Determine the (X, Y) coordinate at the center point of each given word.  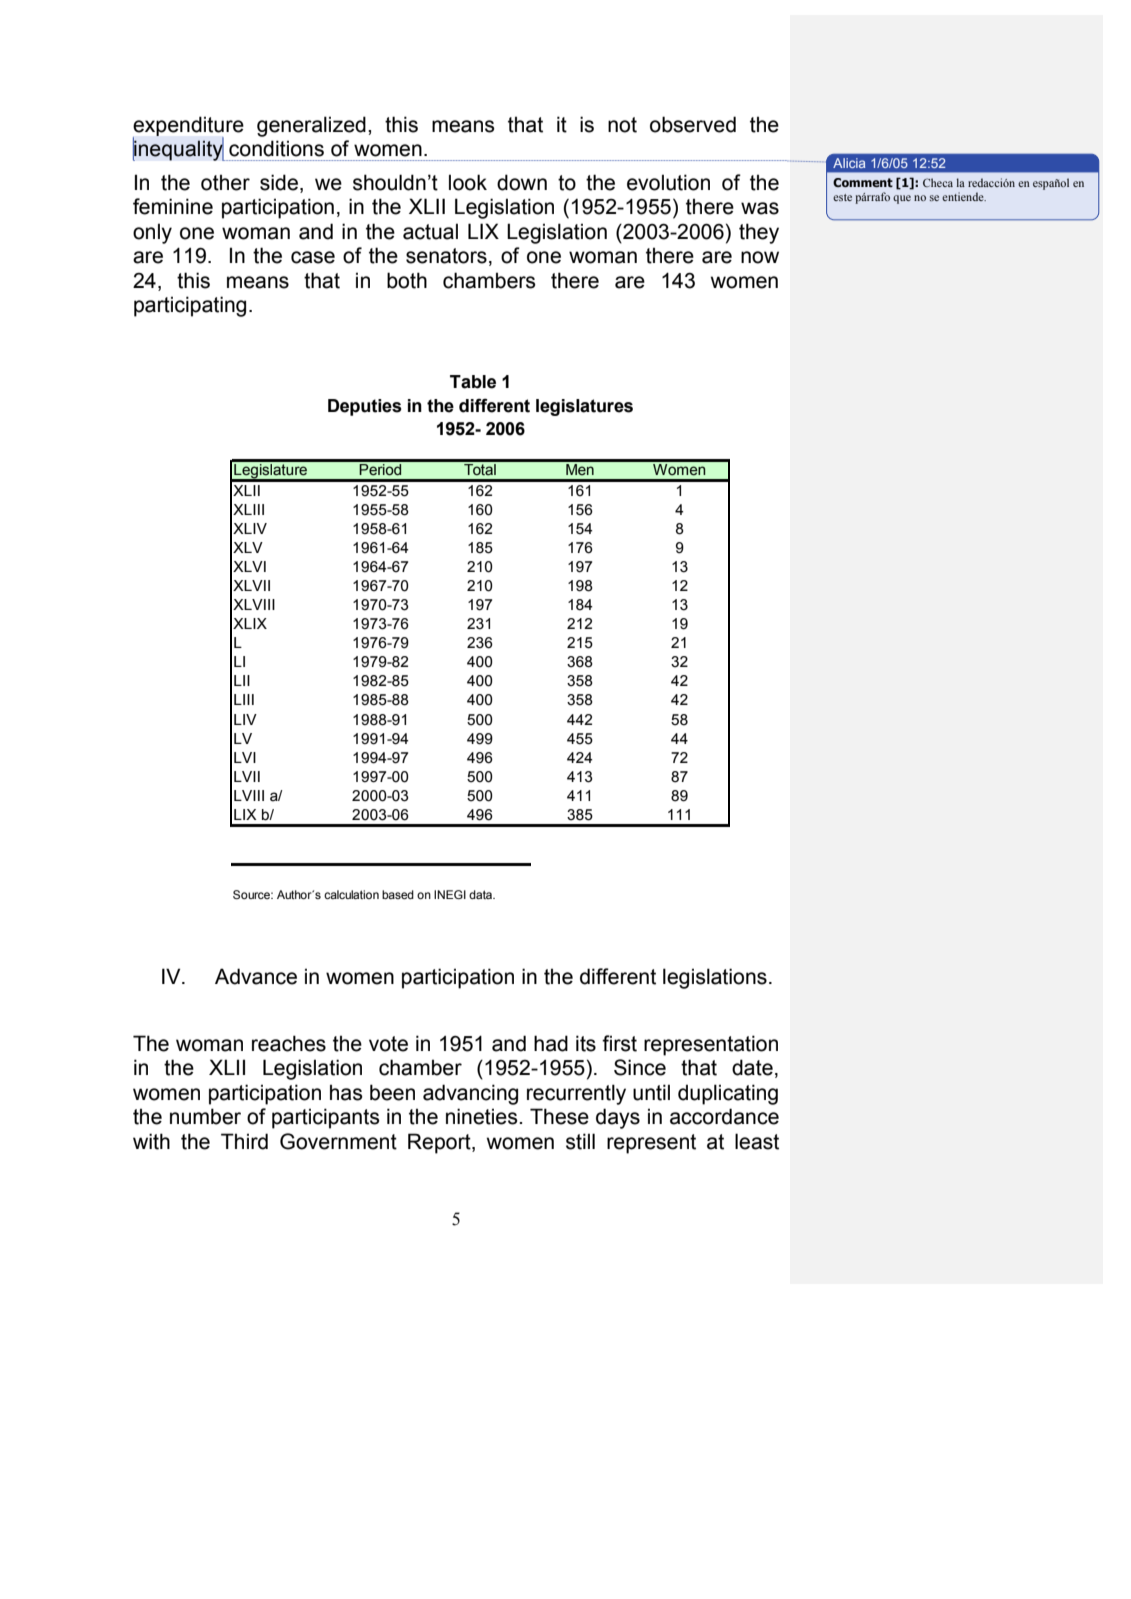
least (757, 1141)
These (559, 1116)
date (752, 1067)
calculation (351, 894)
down (522, 182)
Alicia (849, 163)
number (205, 1116)
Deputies (365, 407)
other (225, 182)
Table (473, 382)
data (482, 894)
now (760, 257)
